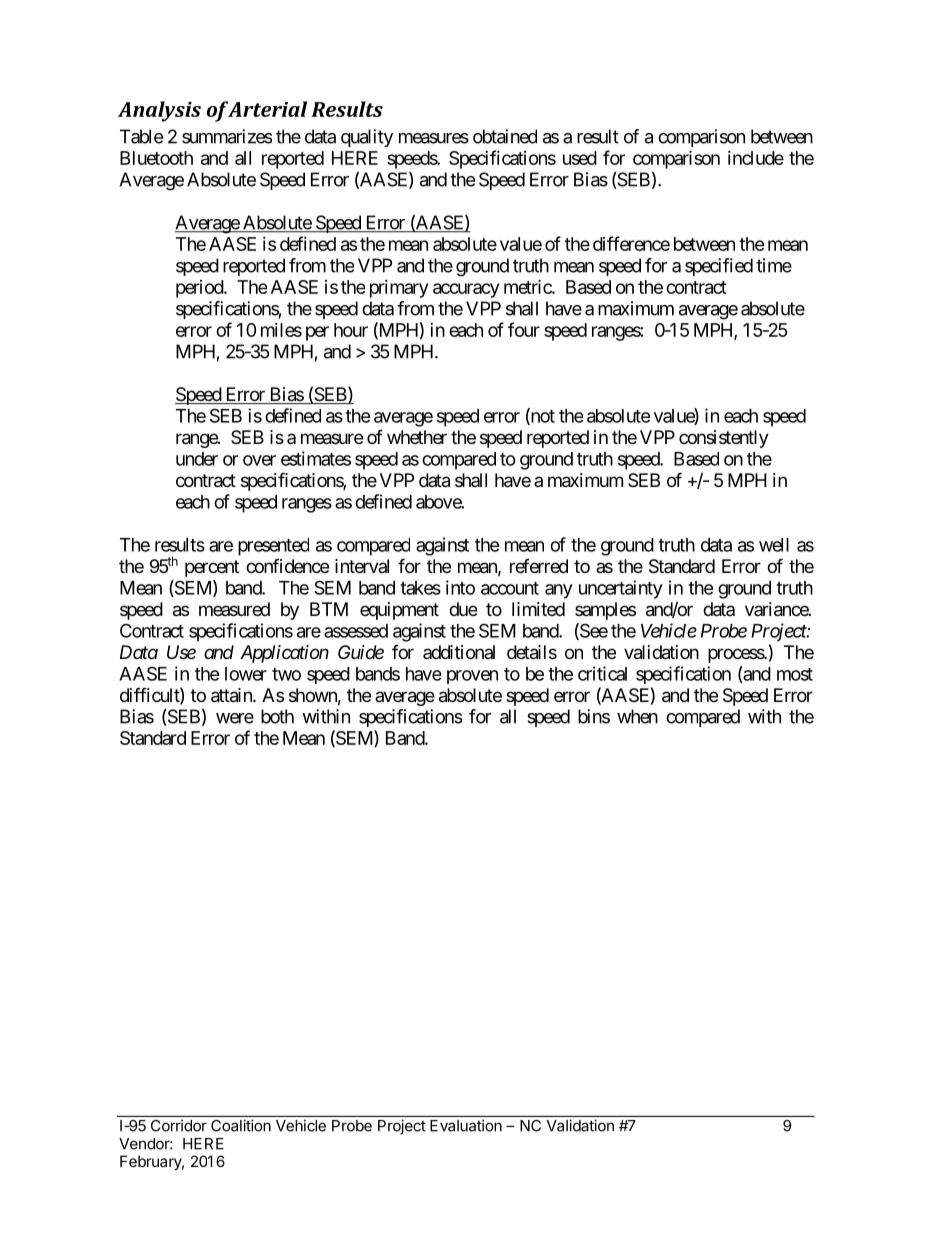  Describe the element at coordinates (212, 568) in the screenshot. I see `percent` at that location.
